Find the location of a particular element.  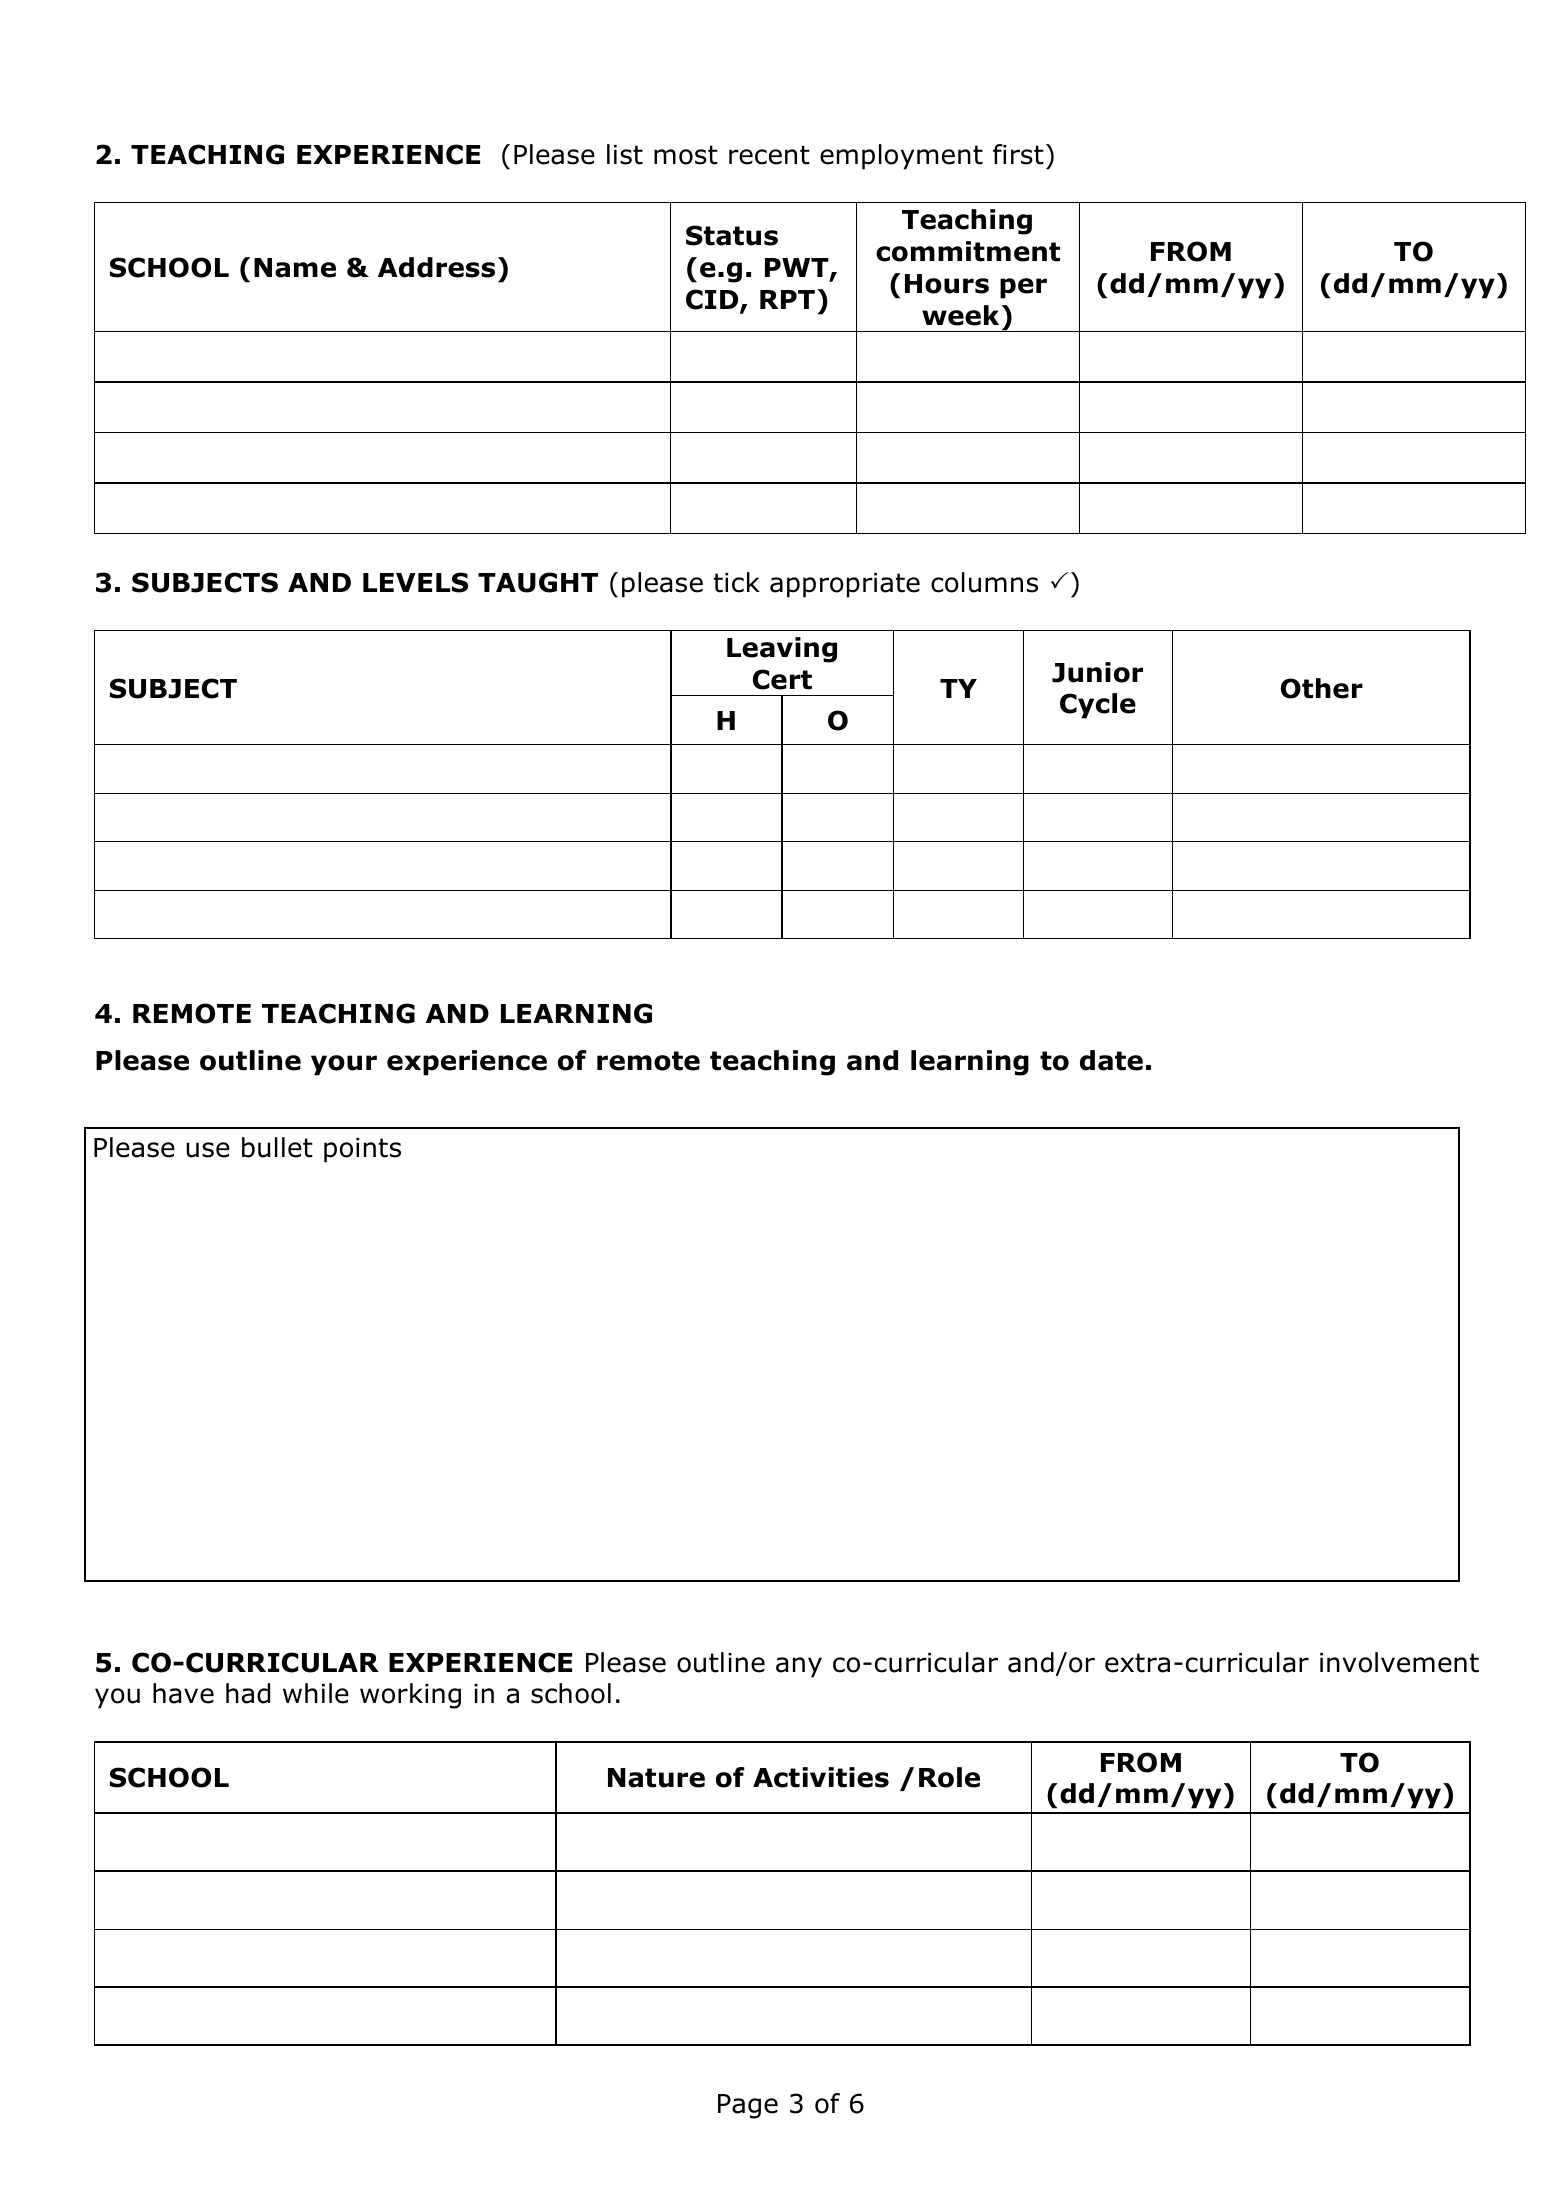

any is located at coordinates (799, 1667).
